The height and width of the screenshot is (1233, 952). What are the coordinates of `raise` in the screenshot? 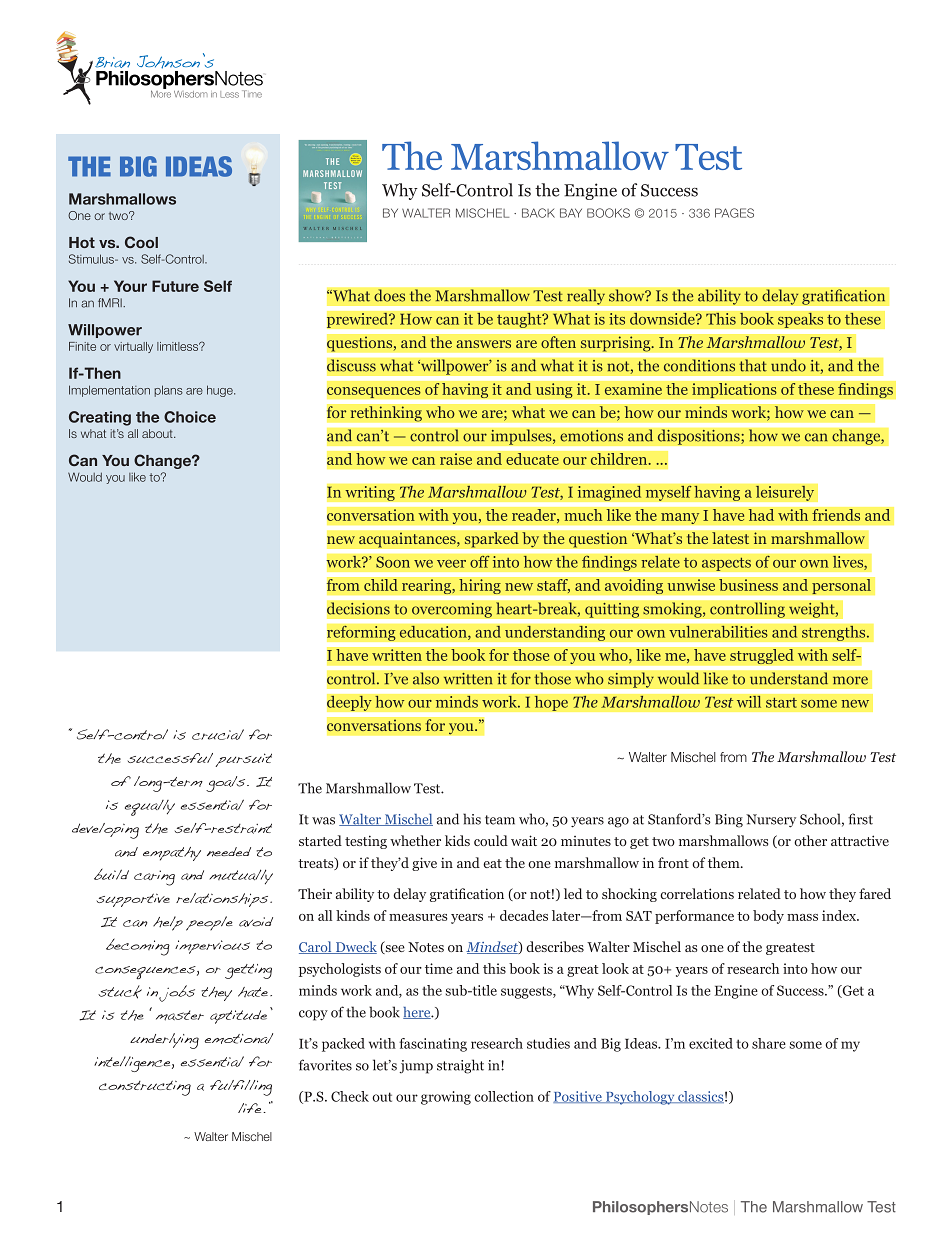 It's located at (456, 459).
